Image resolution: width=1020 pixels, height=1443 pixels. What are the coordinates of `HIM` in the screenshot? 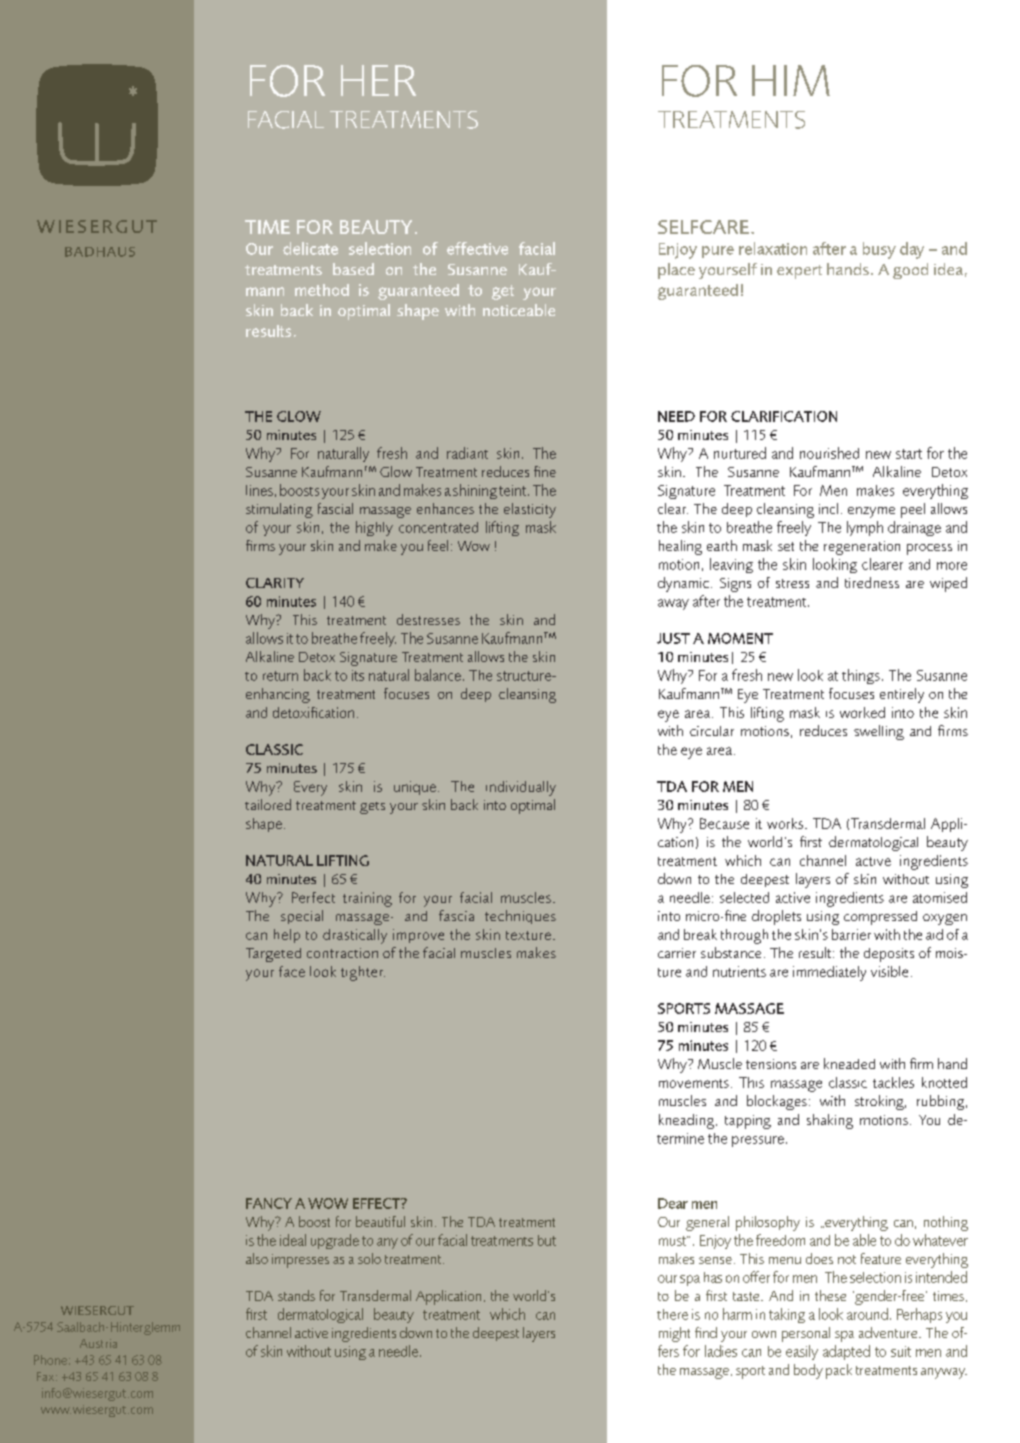 It's located at (791, 80).
